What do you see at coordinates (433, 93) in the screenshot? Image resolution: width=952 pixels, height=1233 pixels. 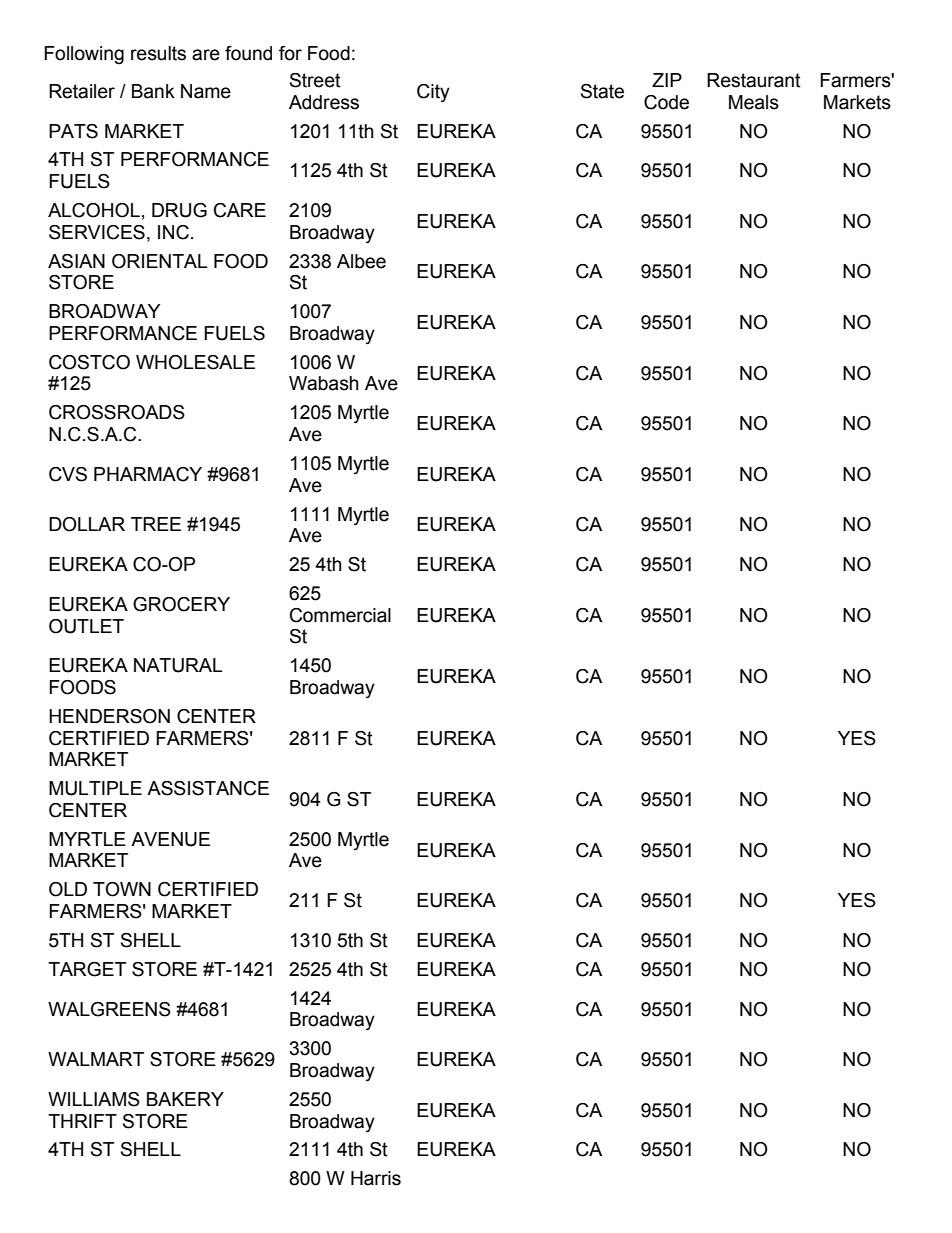 I see `City` at bounding box center [433, 93].
